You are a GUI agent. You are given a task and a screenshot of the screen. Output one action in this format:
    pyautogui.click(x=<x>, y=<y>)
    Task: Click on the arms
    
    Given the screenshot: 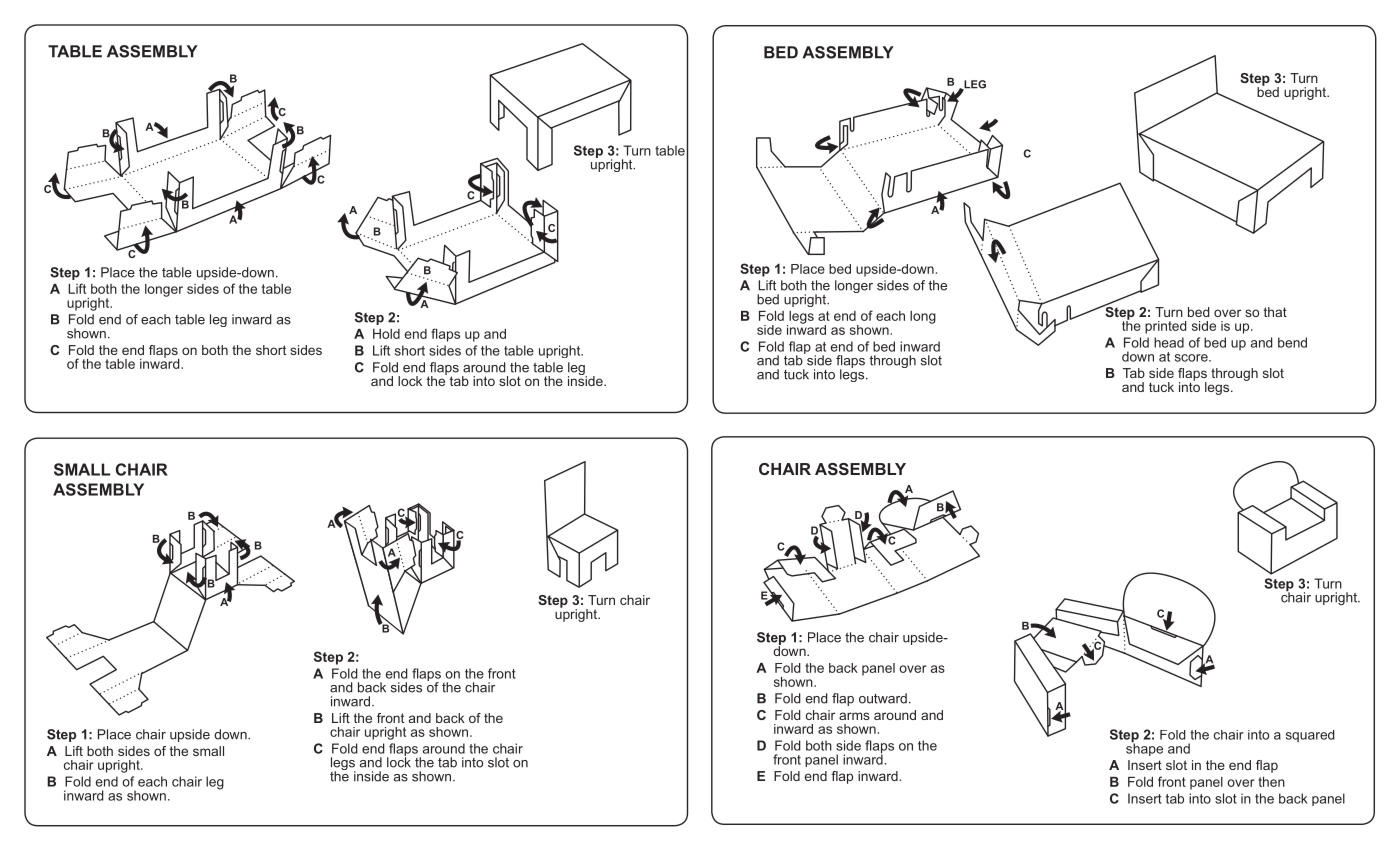 What is the action you would take?
    pyautogui.click(x=854, y=716)
